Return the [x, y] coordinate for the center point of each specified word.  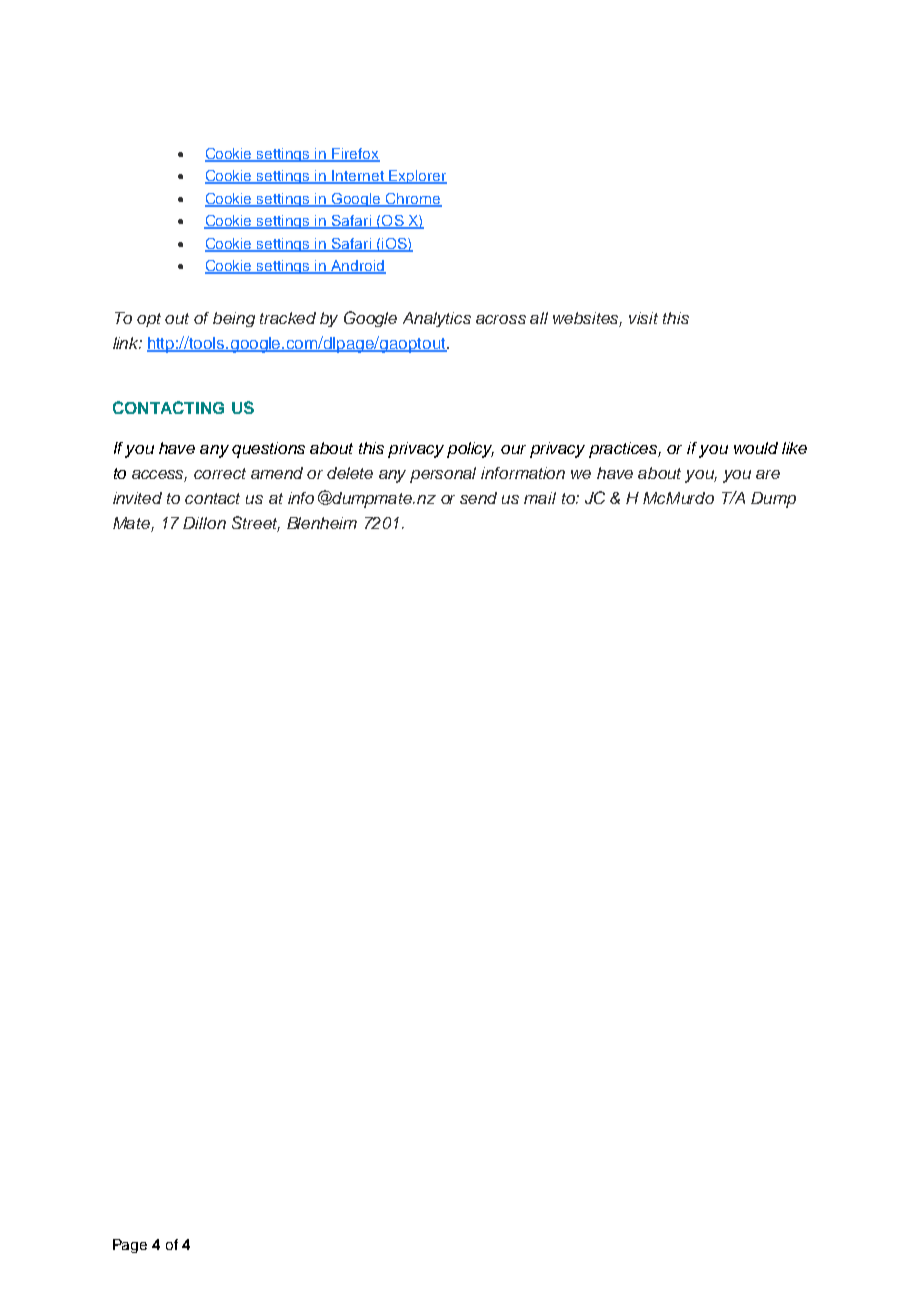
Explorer [417, 177]
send [478, 498]
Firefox [355, 155]
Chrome [413, 199]
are [768, 474]
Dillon [204, 523]
